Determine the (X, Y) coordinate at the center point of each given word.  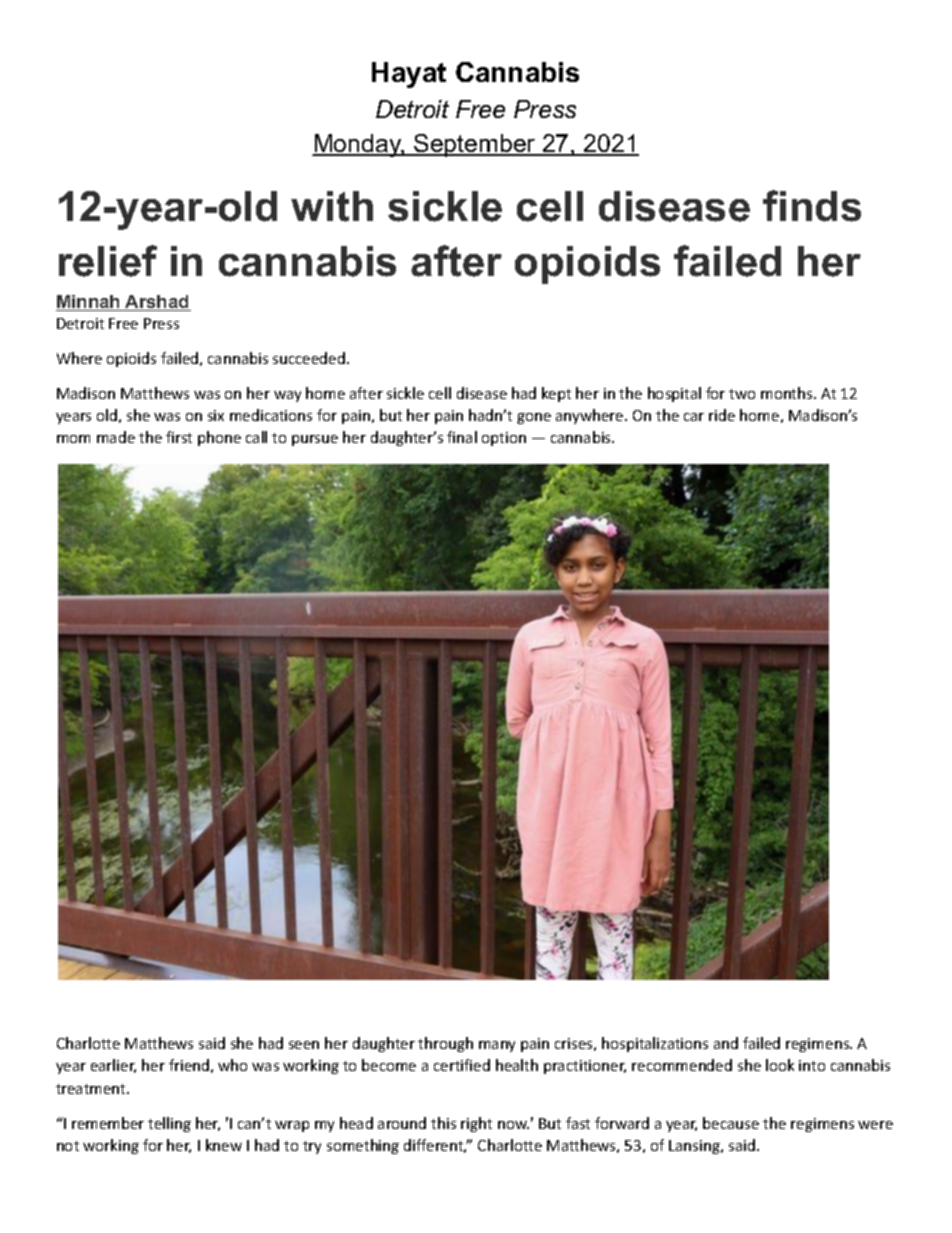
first (179, 437)
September (475, 145)
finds (812, 206)
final (462, 437)
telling (169, 1124)
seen (304, 1045)
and (726, 1043)
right (476, 1124)
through (445, 1044)
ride (722, 415)
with (332, 206)
